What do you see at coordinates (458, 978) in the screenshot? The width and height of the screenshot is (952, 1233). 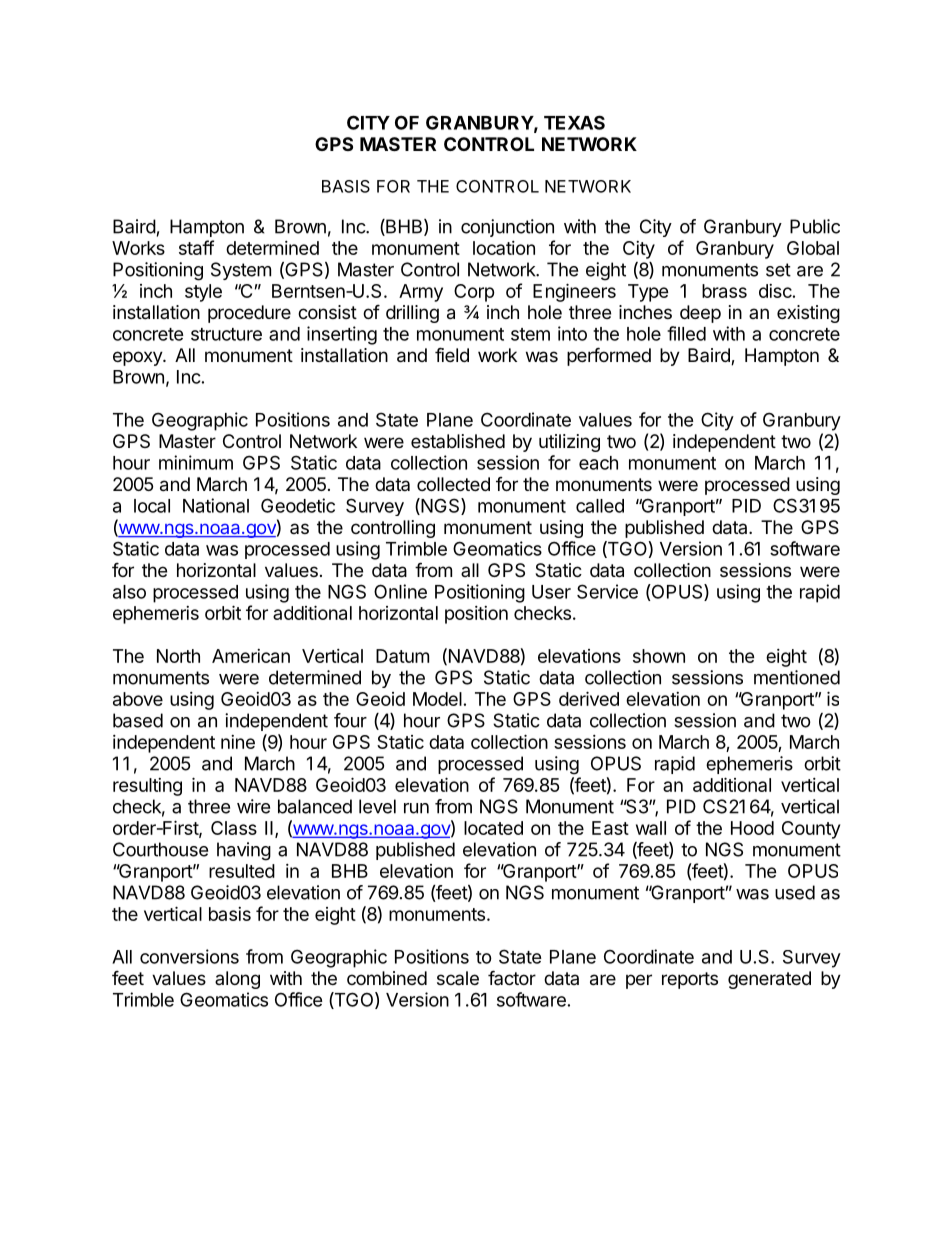 I see `scale` at bounding box center [458, 978].
